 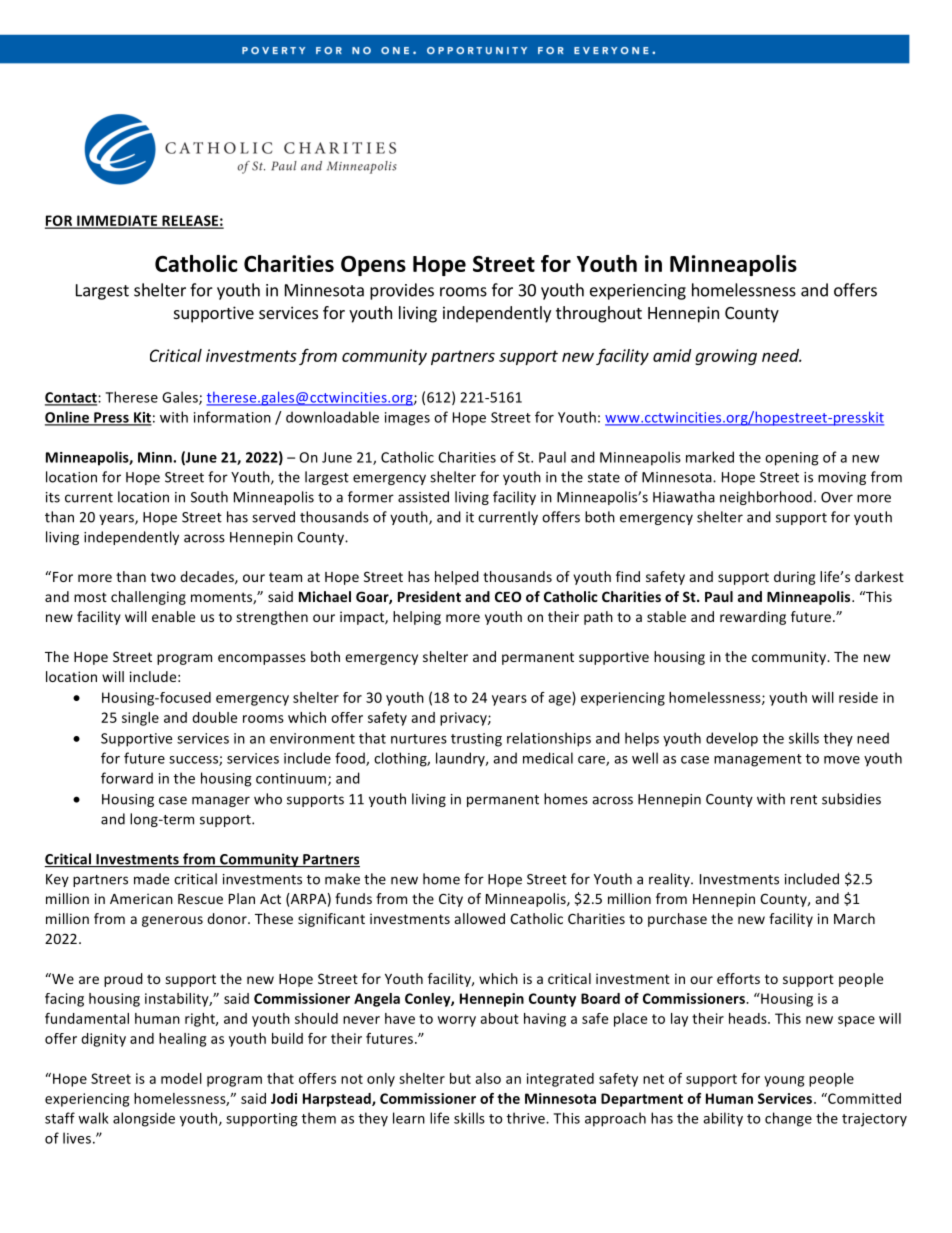 I want to click on Opens, so click(x=373, y=266).
